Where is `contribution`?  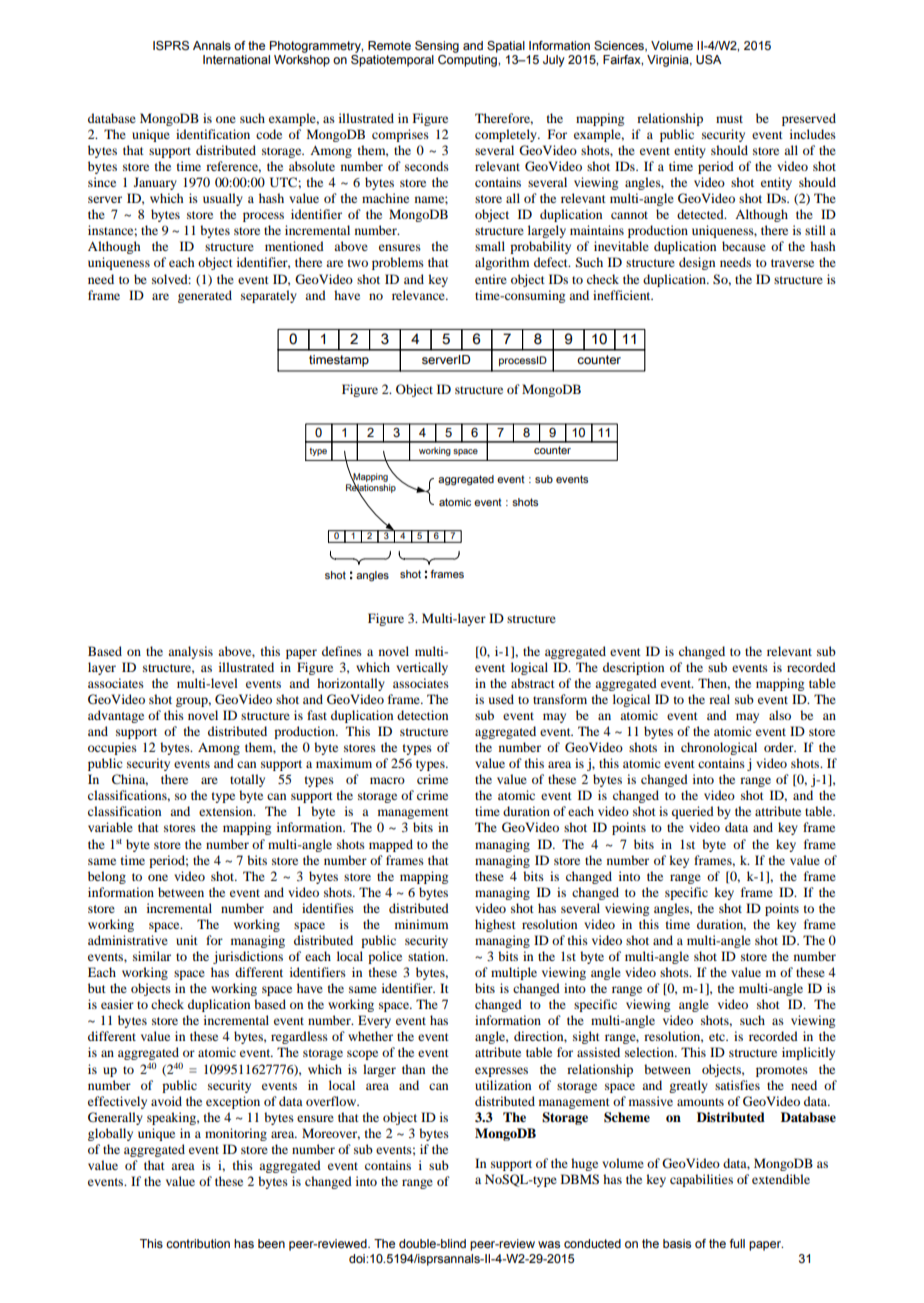 contribution is located at coordinates (198, 1243).
